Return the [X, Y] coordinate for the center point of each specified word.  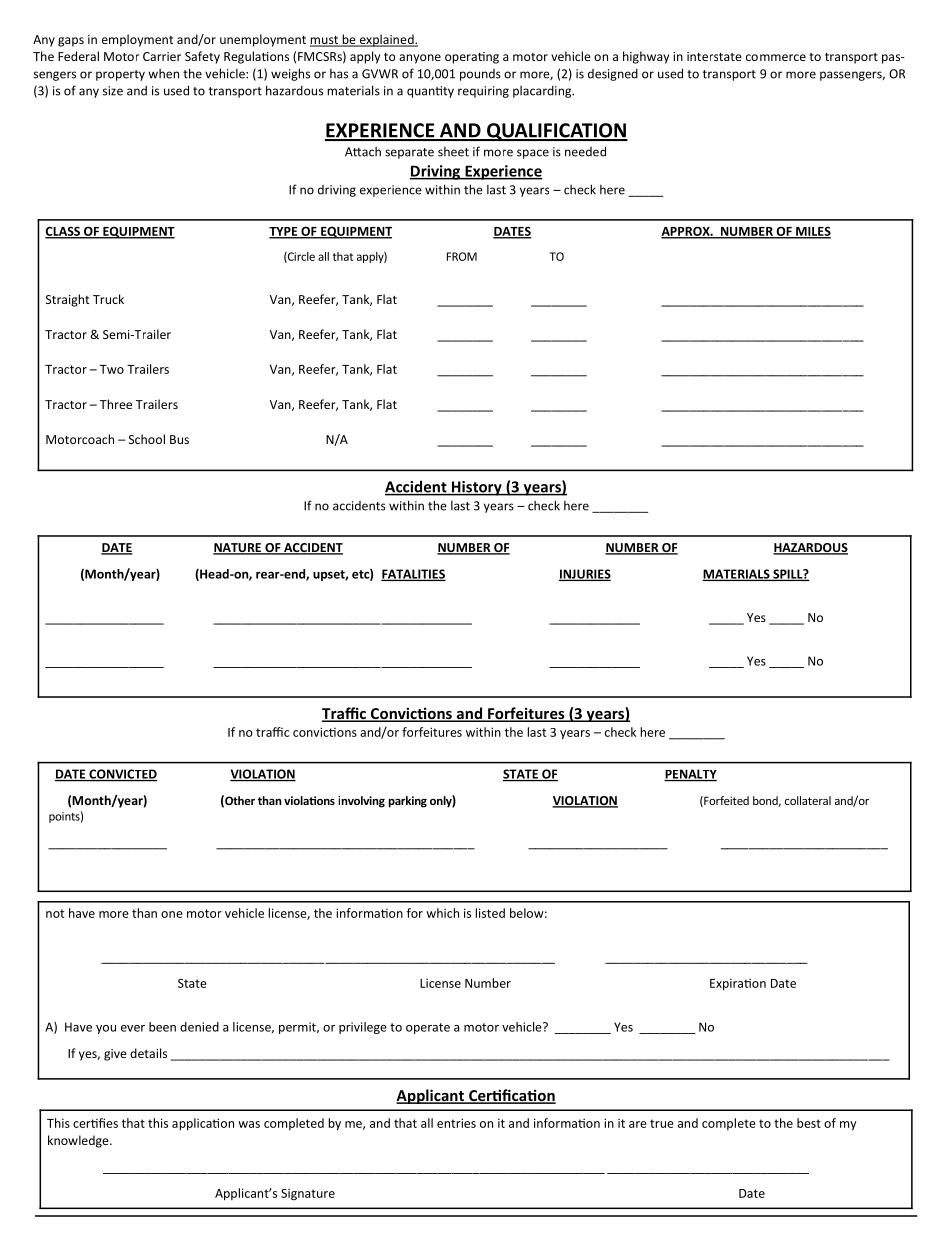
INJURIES [585, 575]
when [163, 74]
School [147, 439]
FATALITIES [413, 575]
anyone [420, 59]
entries [456, 1123]
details [148, 1053]
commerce [776, 57]
